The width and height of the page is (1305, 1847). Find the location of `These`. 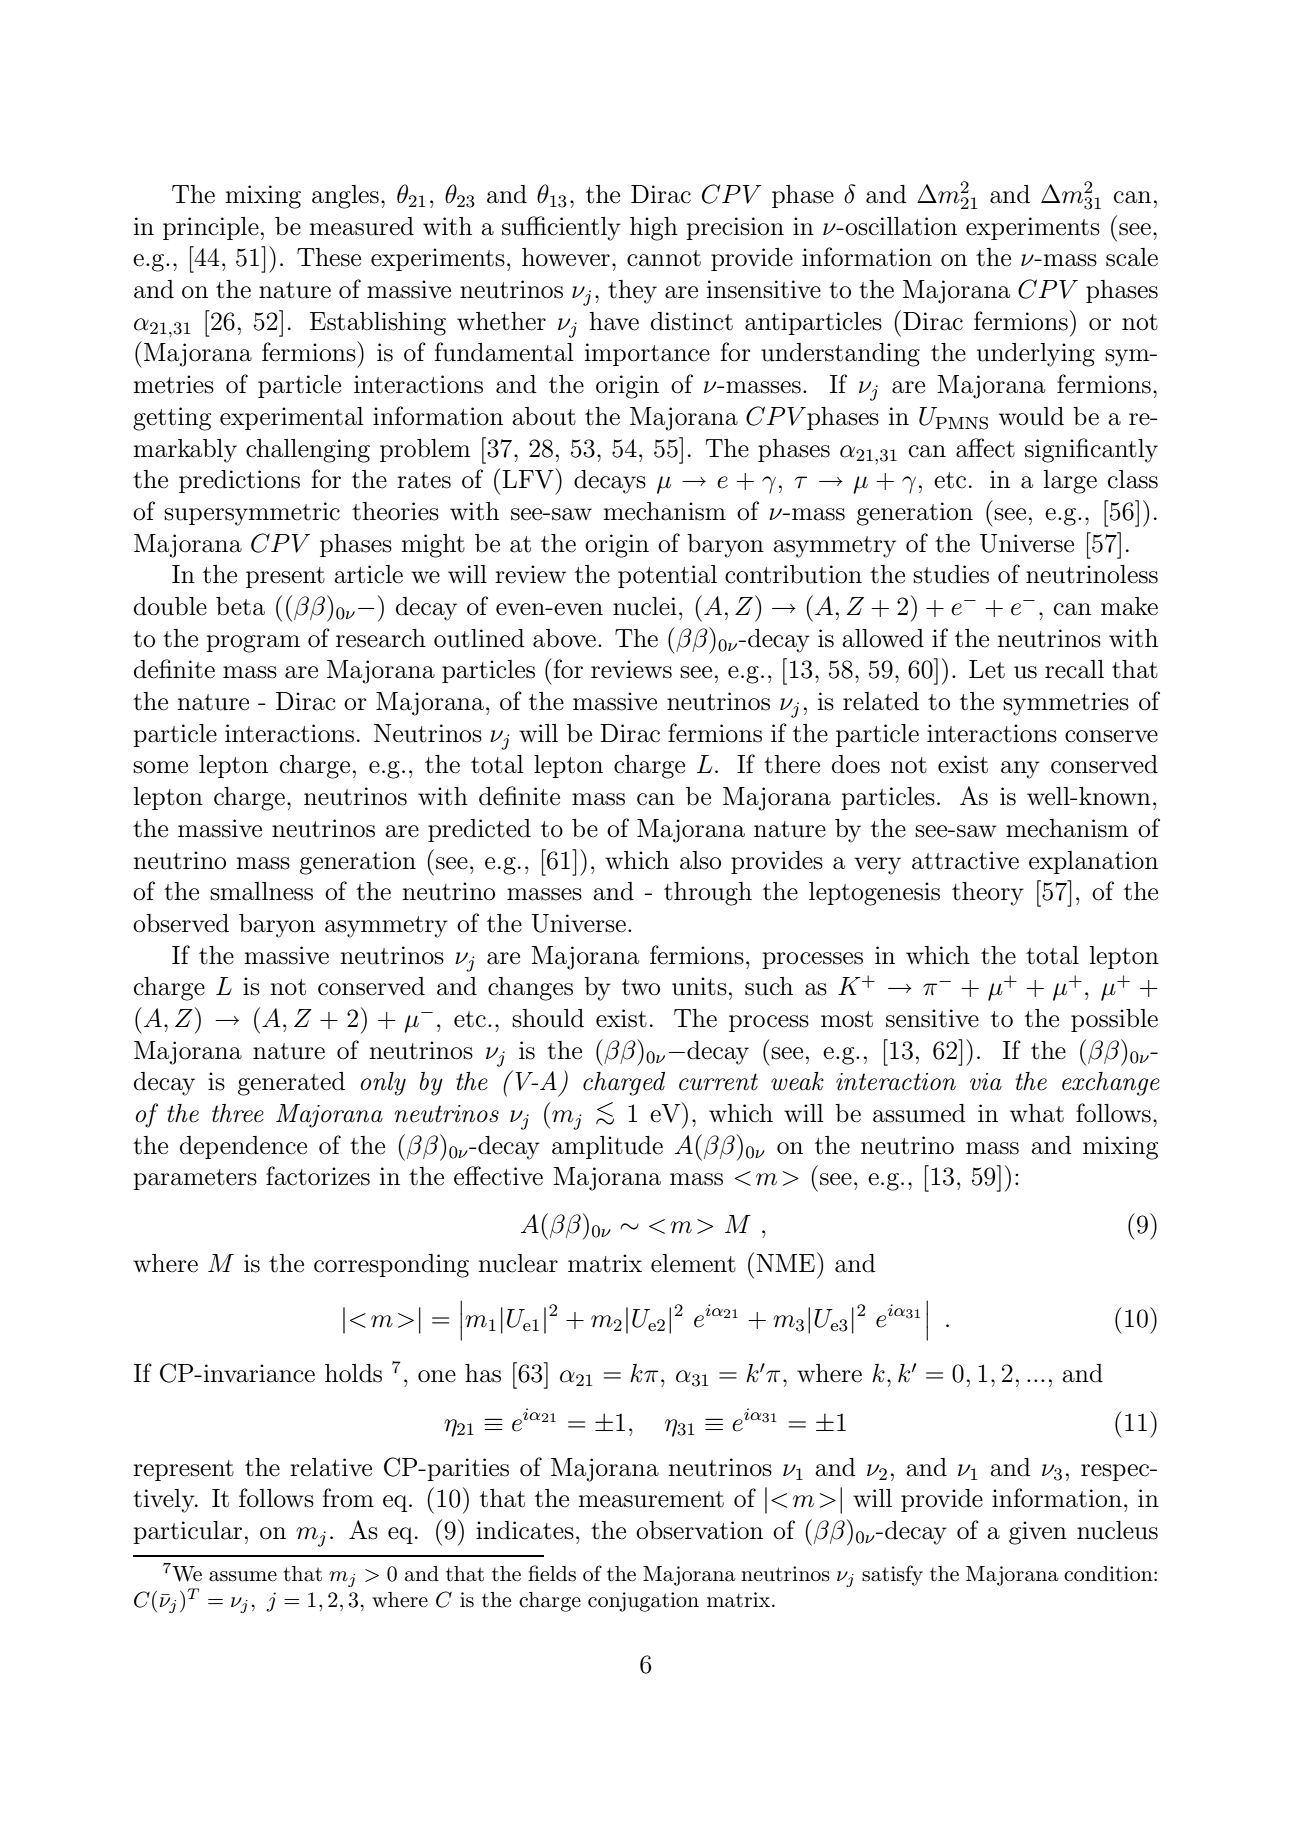

These is located at coordinates (329, 257).
